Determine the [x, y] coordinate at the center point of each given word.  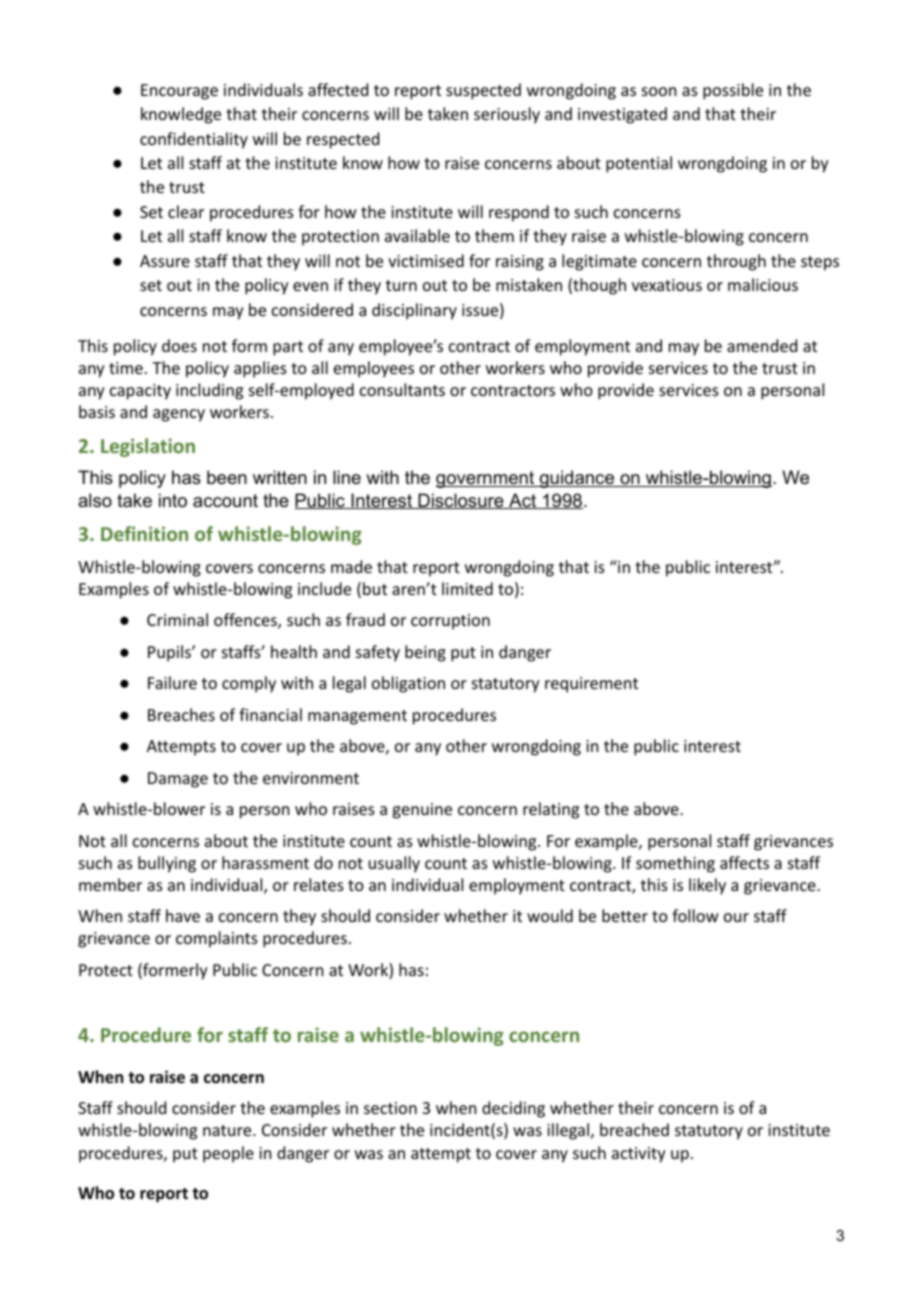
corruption [450, 622]
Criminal [177, 619]
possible [733, 91]
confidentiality [194, 140]
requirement [591, 685]
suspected [483, 91]
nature [228, 1130]
